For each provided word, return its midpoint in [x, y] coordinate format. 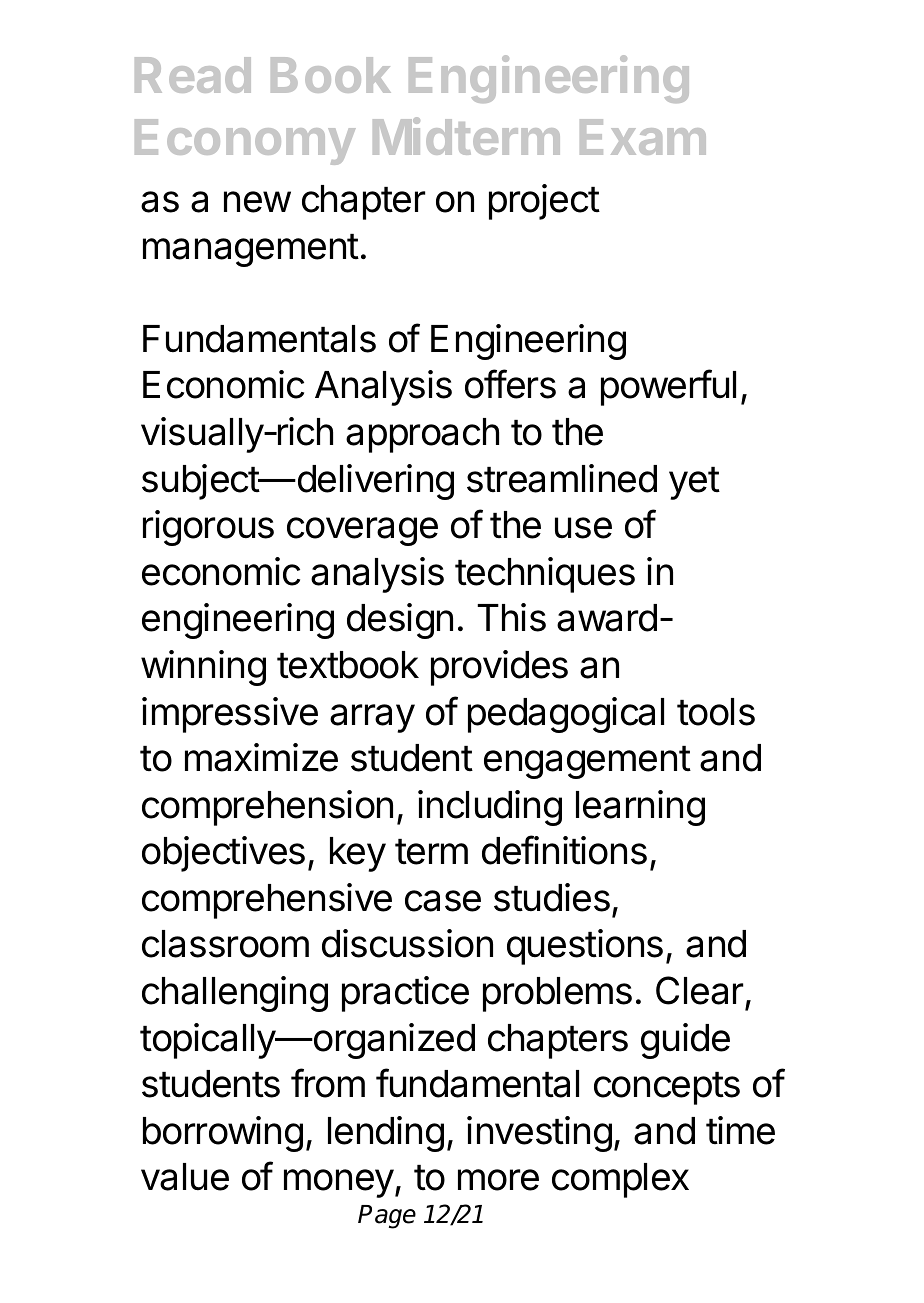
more [498, 1180]
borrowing [223, 1134]
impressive [230, 715]
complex [620, 1180]
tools [716, 712]
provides [499, 668]
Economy [245, 142]
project [544, 202]
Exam [643, 137]
